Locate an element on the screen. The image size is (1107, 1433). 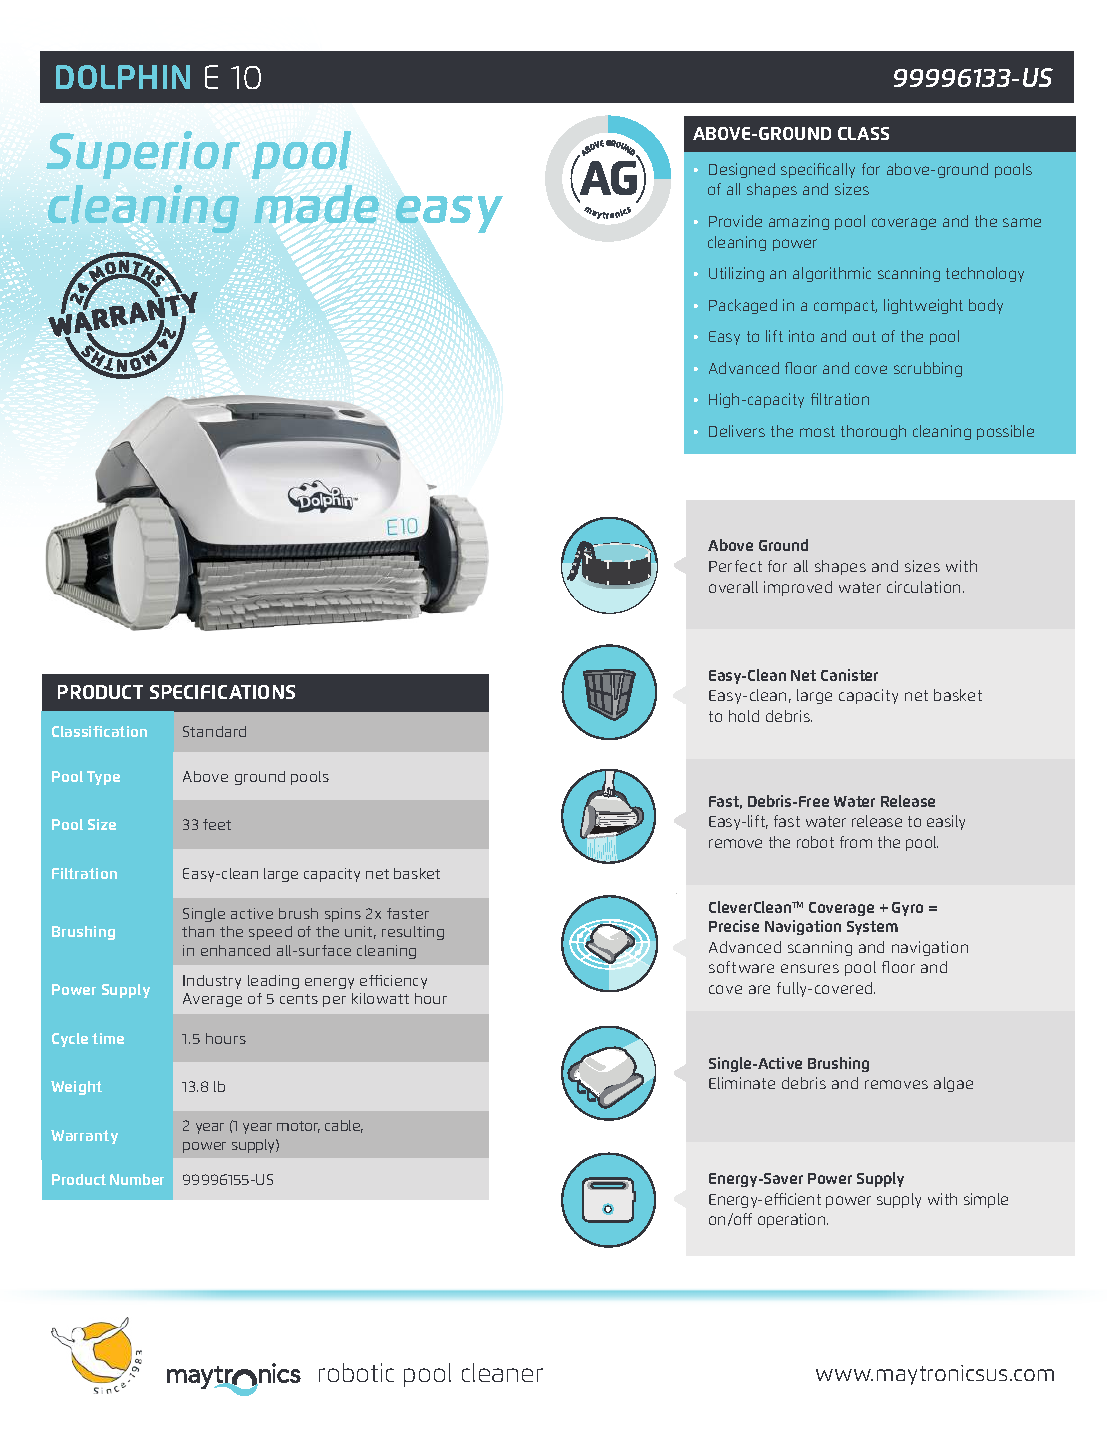
made is located at coordinates (316, 204).
